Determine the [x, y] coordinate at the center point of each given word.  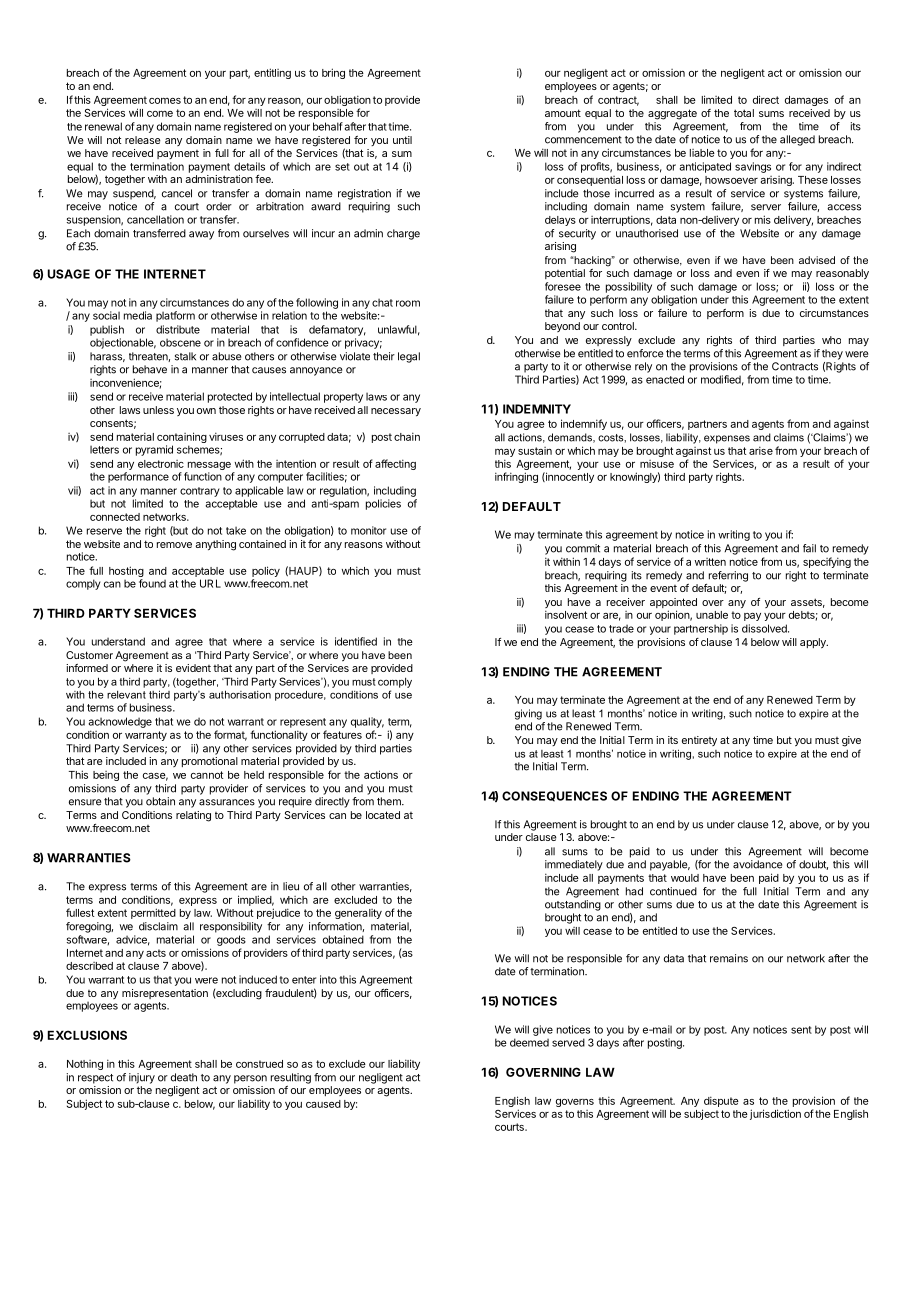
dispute [721, 1101]
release [143, 140]
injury [142, 1078]
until [402, 140]
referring [728, 576]
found [152, 583]
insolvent [566, 614]
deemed [529, 1042]
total [744, 113]
